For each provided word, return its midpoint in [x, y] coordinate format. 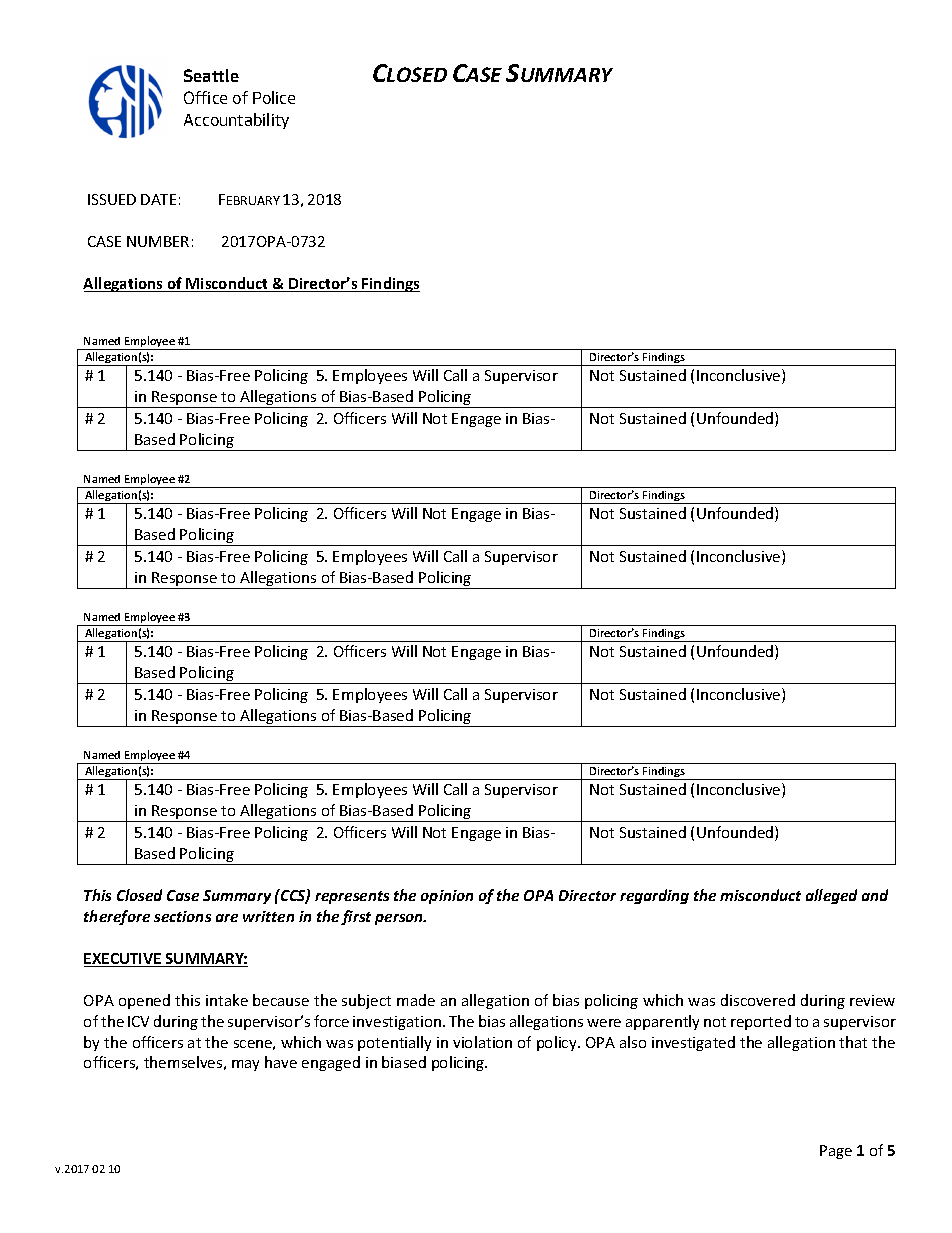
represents [352, 897]
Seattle [211, 75]
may [245, 1065]
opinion [447, 897]
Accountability [236, 121]
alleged [831, 896]
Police [274, 97]
